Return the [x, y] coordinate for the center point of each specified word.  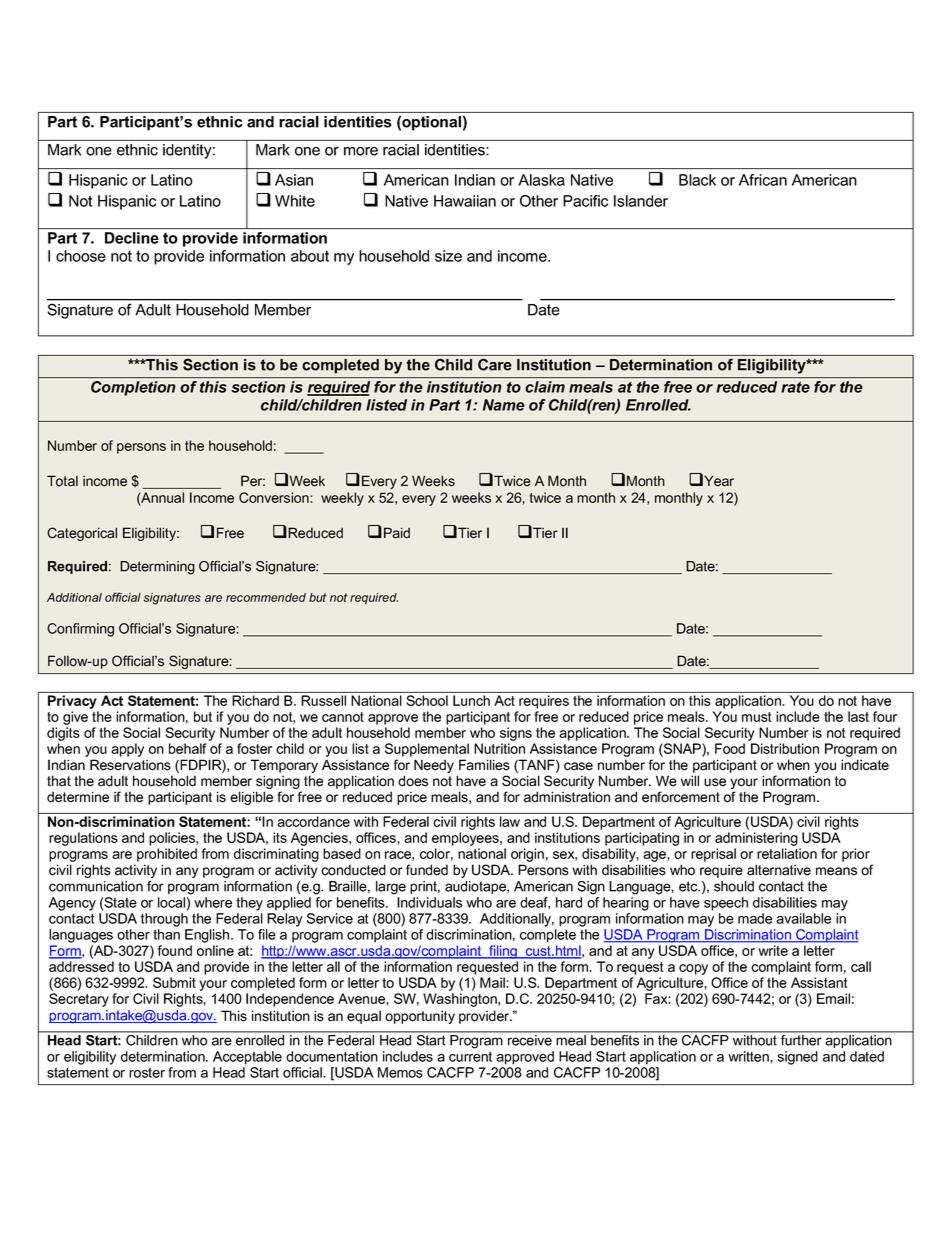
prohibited [167, 855]
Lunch [471, 700]
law [510, 821]
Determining [157, 568]
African [763, 180]
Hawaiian [465, 201]
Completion [133, 388]
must [757, 717]
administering [756, 839]
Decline [131, 238]
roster [147, 1073]
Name [504, 405]
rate [795, 387]
